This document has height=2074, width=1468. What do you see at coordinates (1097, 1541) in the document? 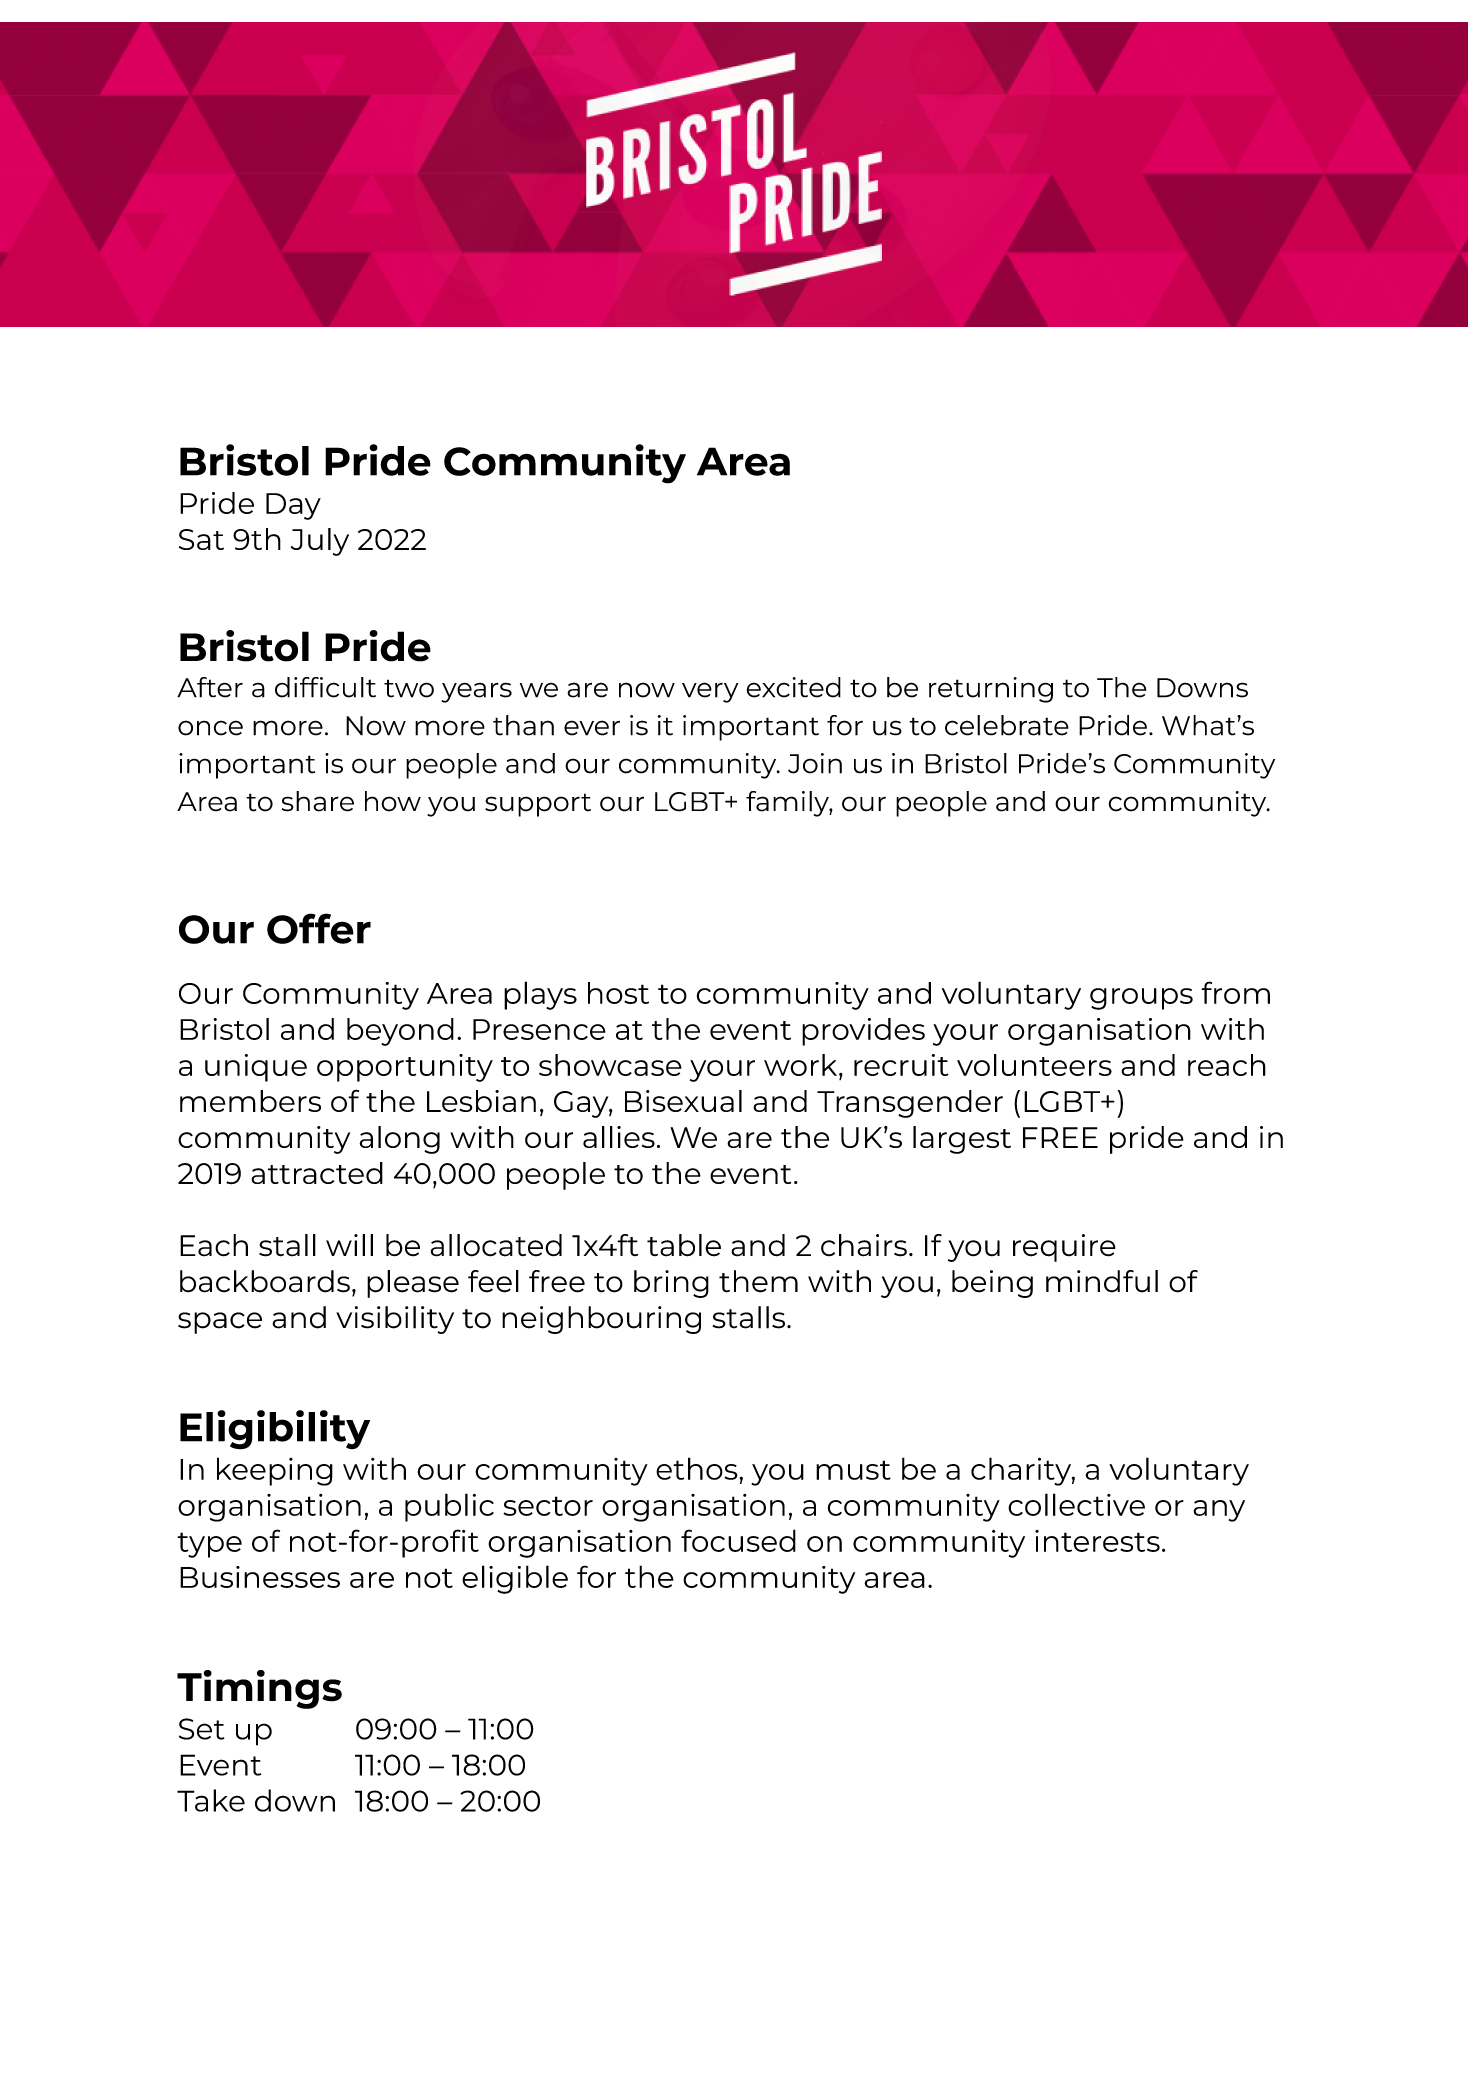
I see `interests` at bounding box center [1097, 1541].
